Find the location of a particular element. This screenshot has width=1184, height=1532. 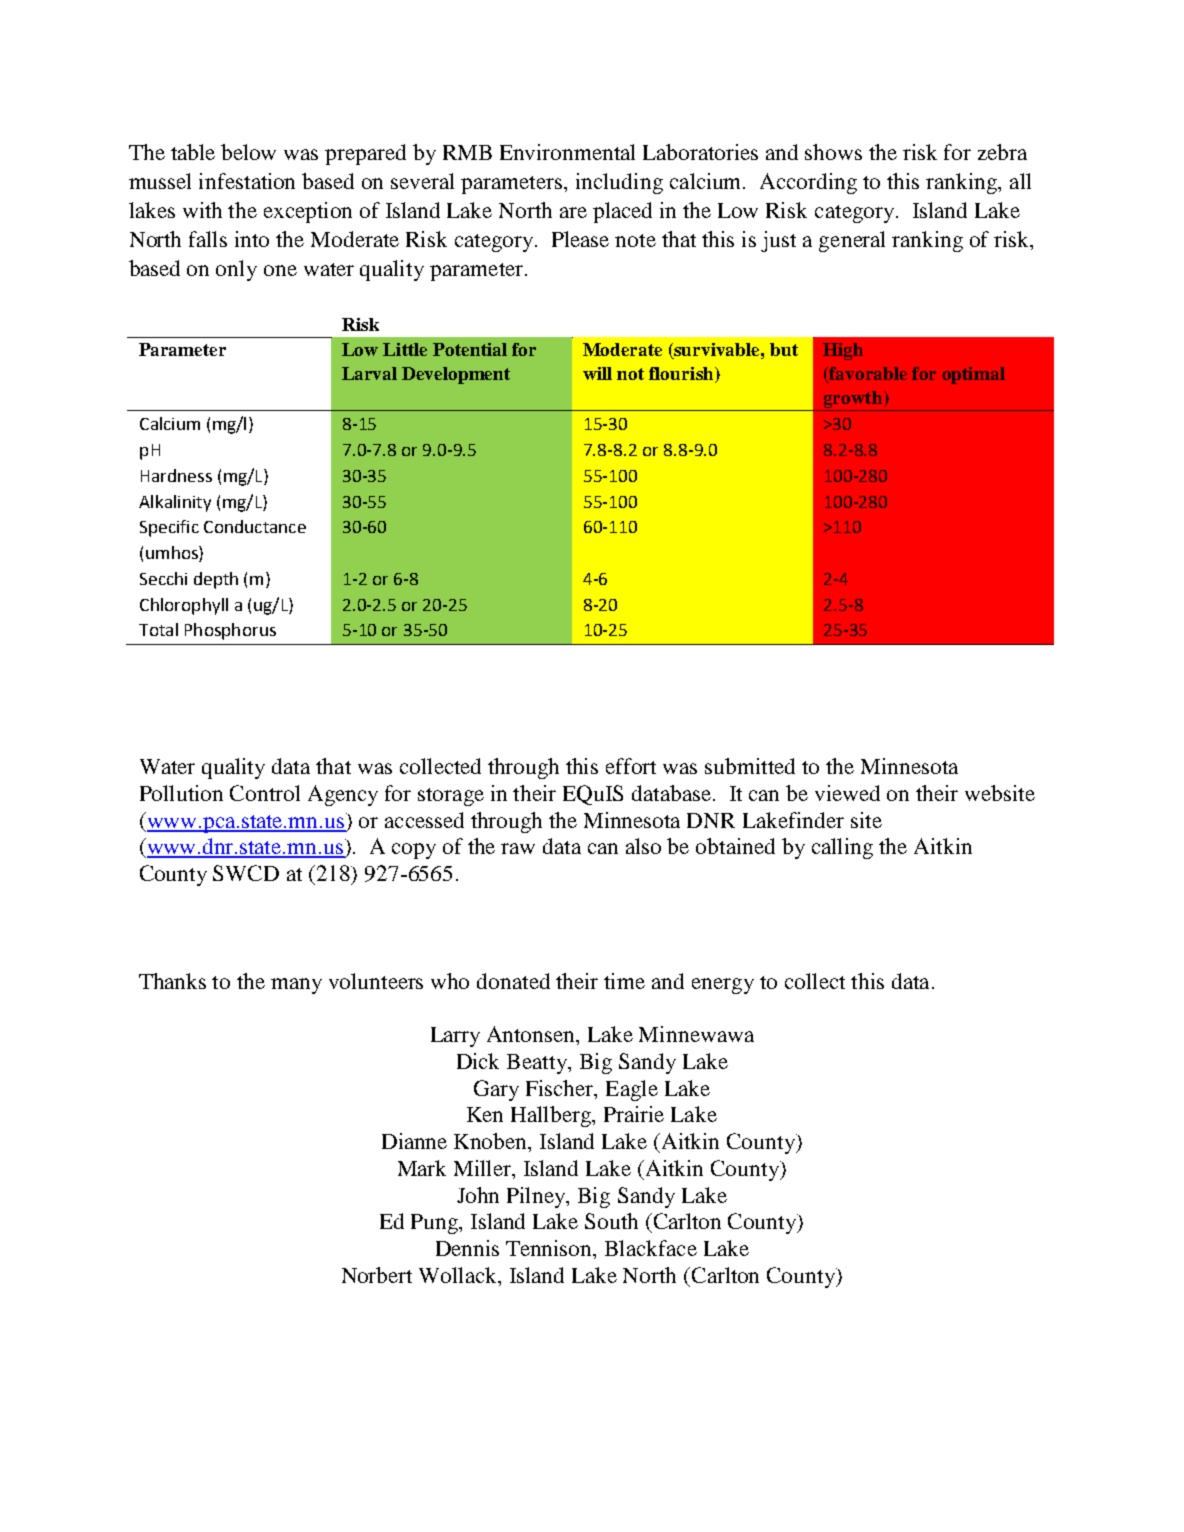

raw is located at coordinates (518, 848).
